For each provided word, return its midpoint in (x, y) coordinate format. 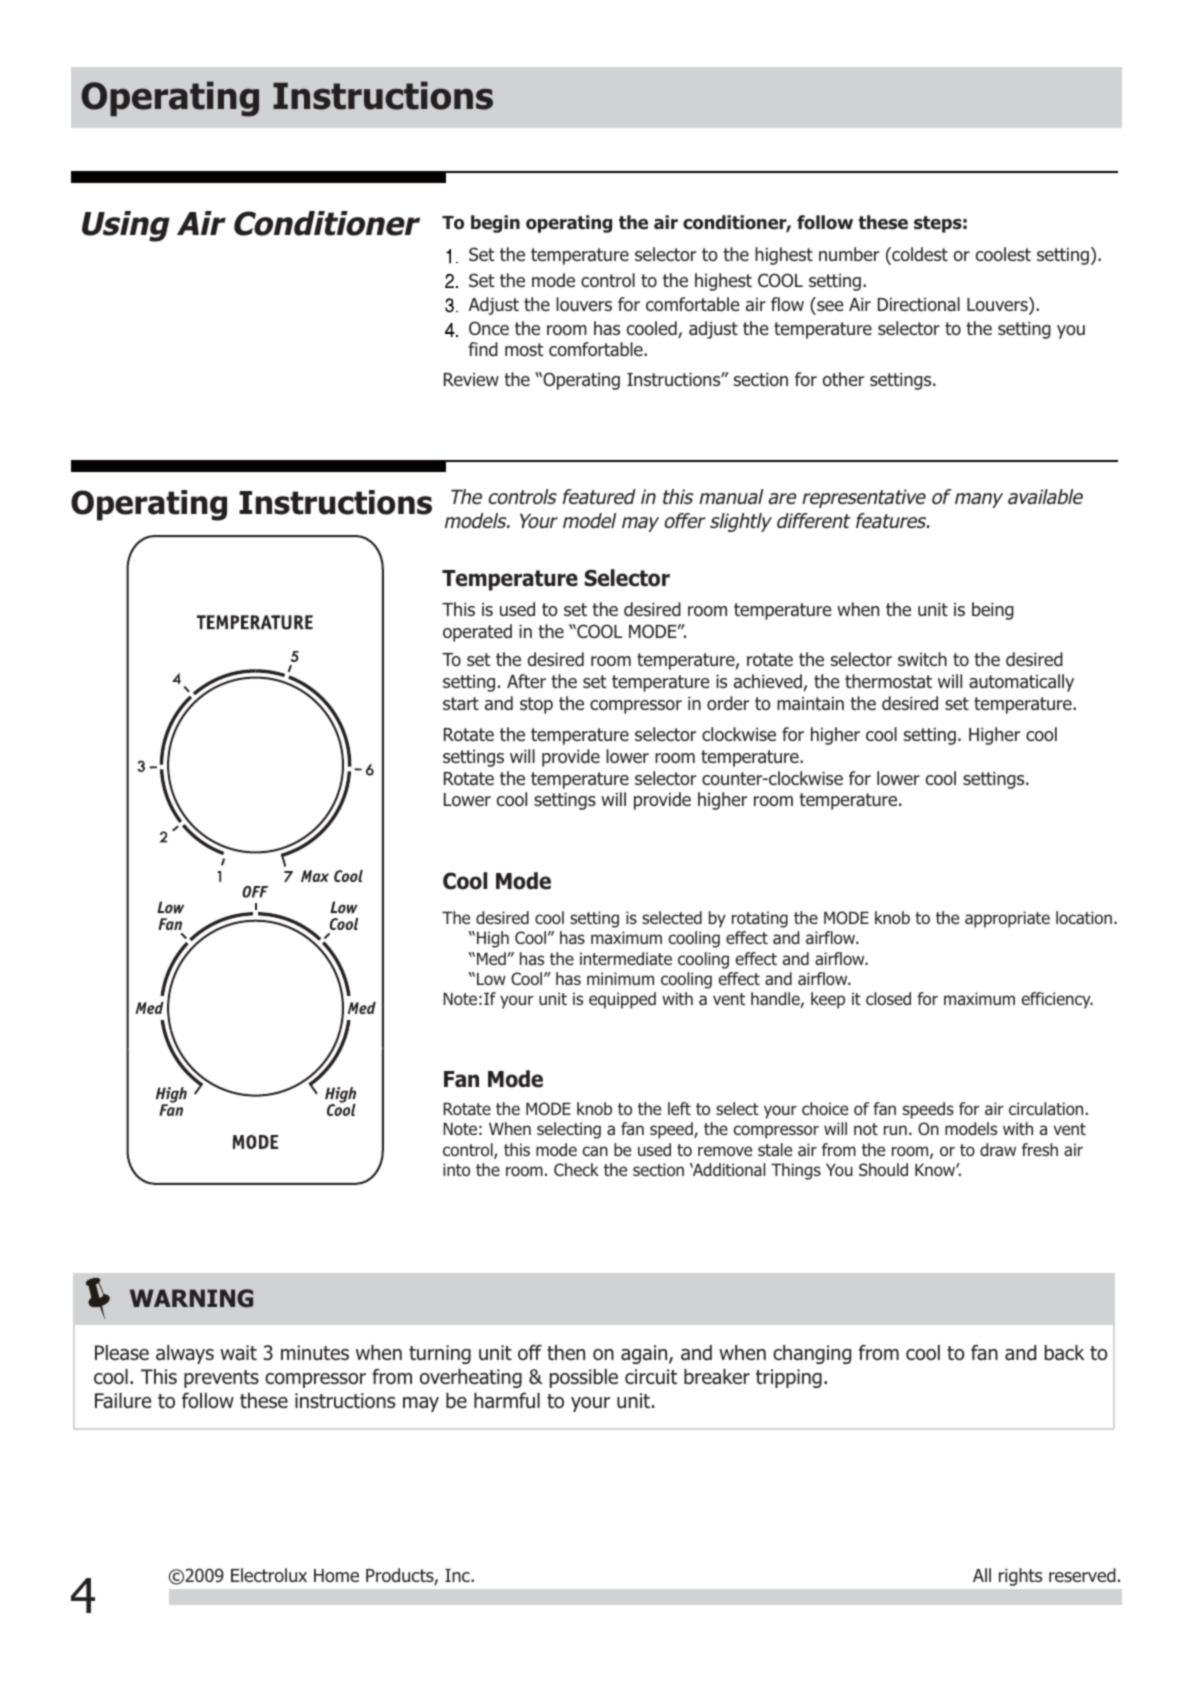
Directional (919, 304)
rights (1020, 1577)
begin (495, 224)
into (456, 1169)
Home (336, 1575)
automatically (1021, 683)
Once (489, 328)
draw (998, 1149)
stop (536, 705)
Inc (458, 1575)
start (461, 704)
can (595, 1151)
